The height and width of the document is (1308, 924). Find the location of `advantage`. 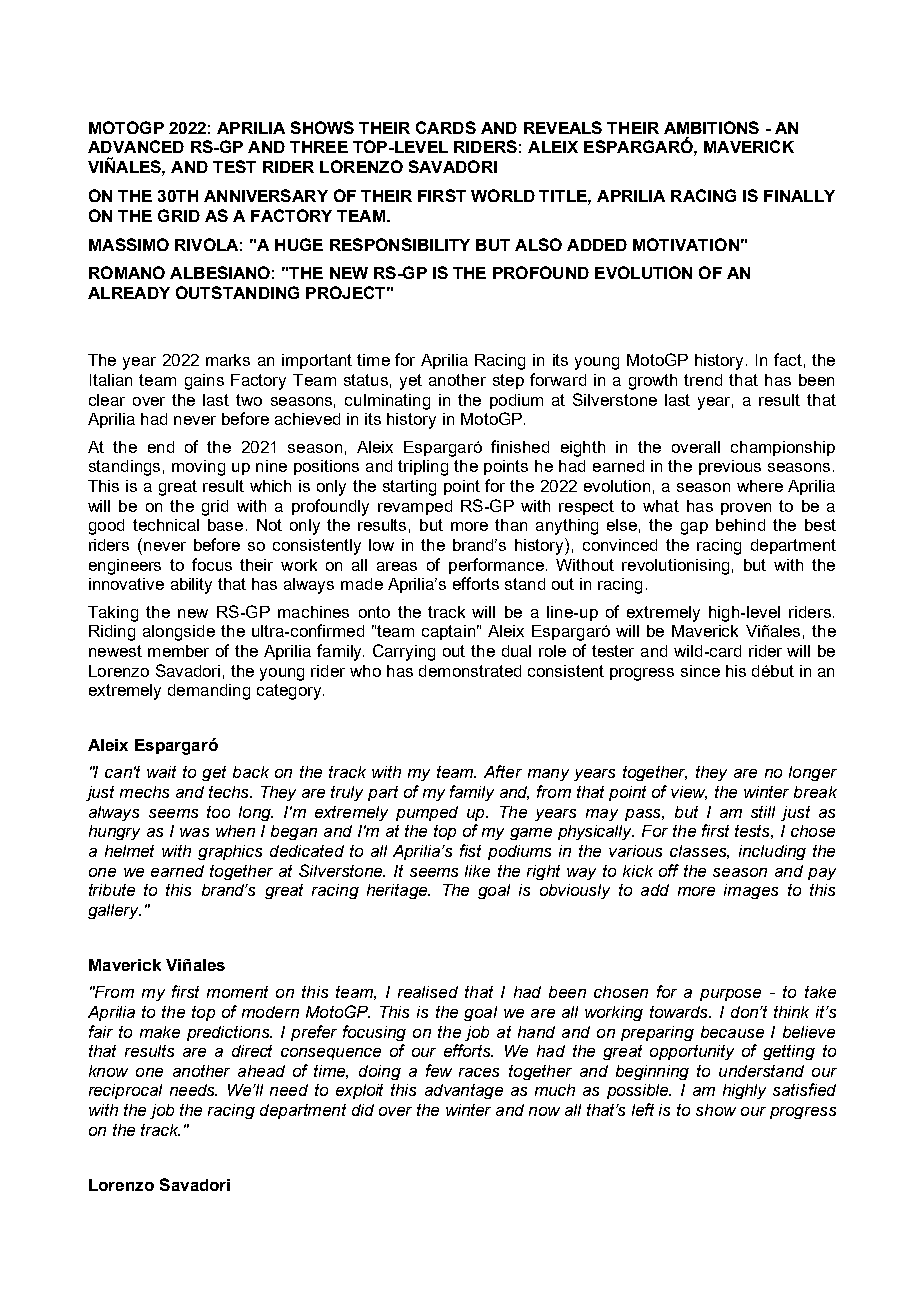

advantage is located at coordinates (464, 1091).
